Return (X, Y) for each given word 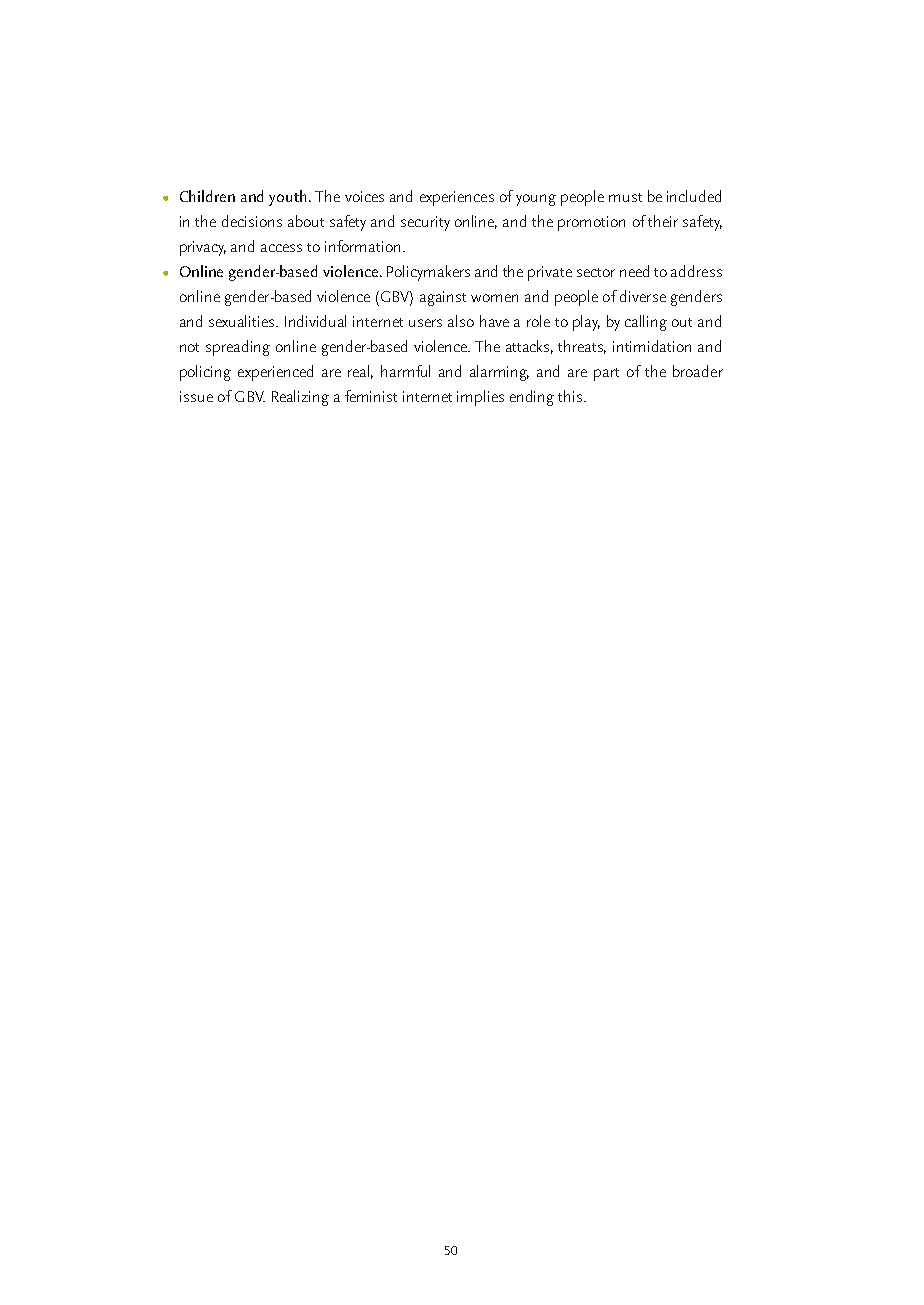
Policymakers (428, 273)
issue (196, 396)
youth (287, 198)
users (425, 323)
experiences (457, 198)
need (634, 271)
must (625, 197)
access (281, 248)
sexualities (243, 321)
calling (646, 323)
